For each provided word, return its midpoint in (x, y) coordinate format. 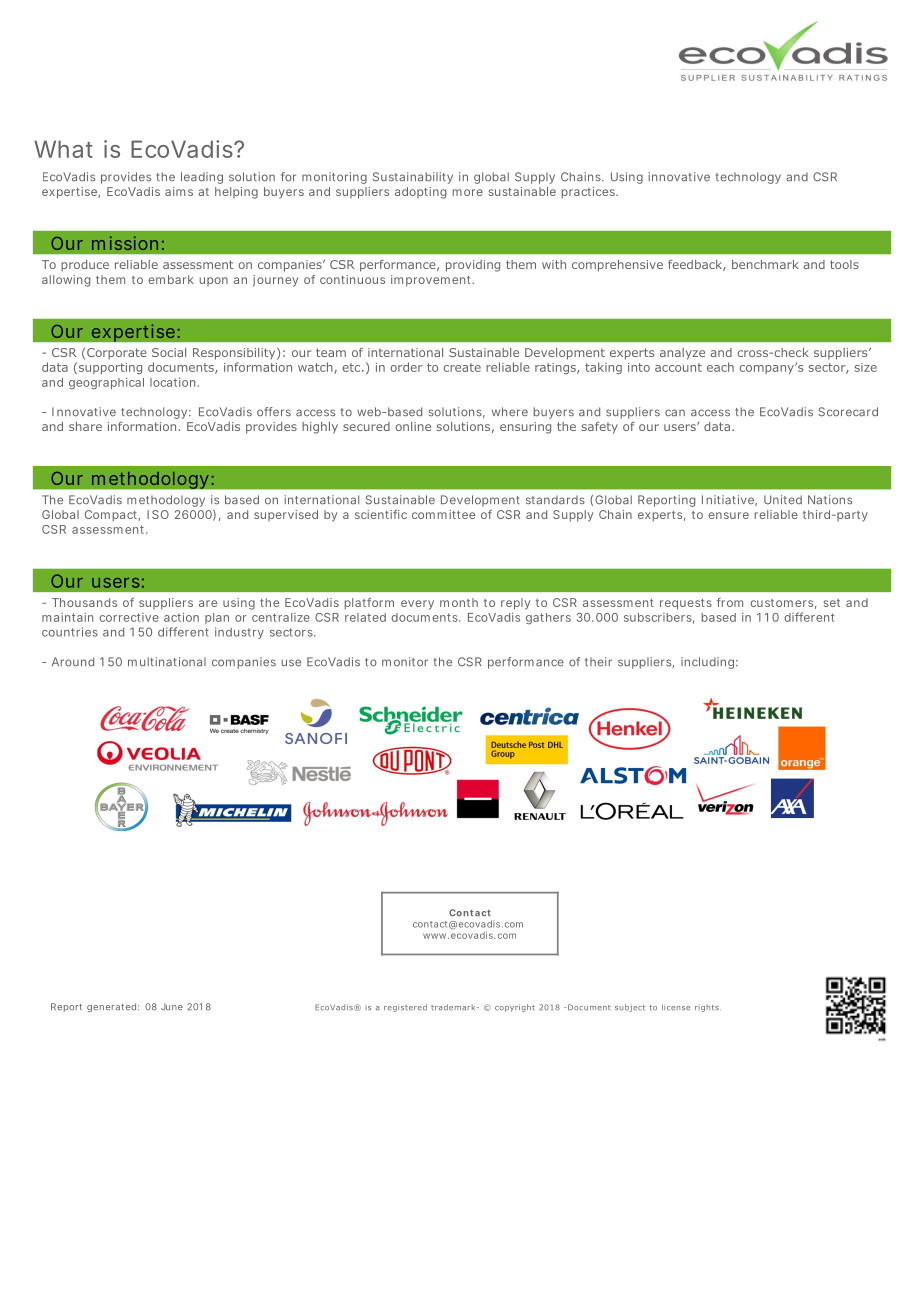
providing (473, 266)
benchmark (765, 264)
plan (216, 618)
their (598, 662)
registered (405, 1008)
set (832, 603)
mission (124, 243)
